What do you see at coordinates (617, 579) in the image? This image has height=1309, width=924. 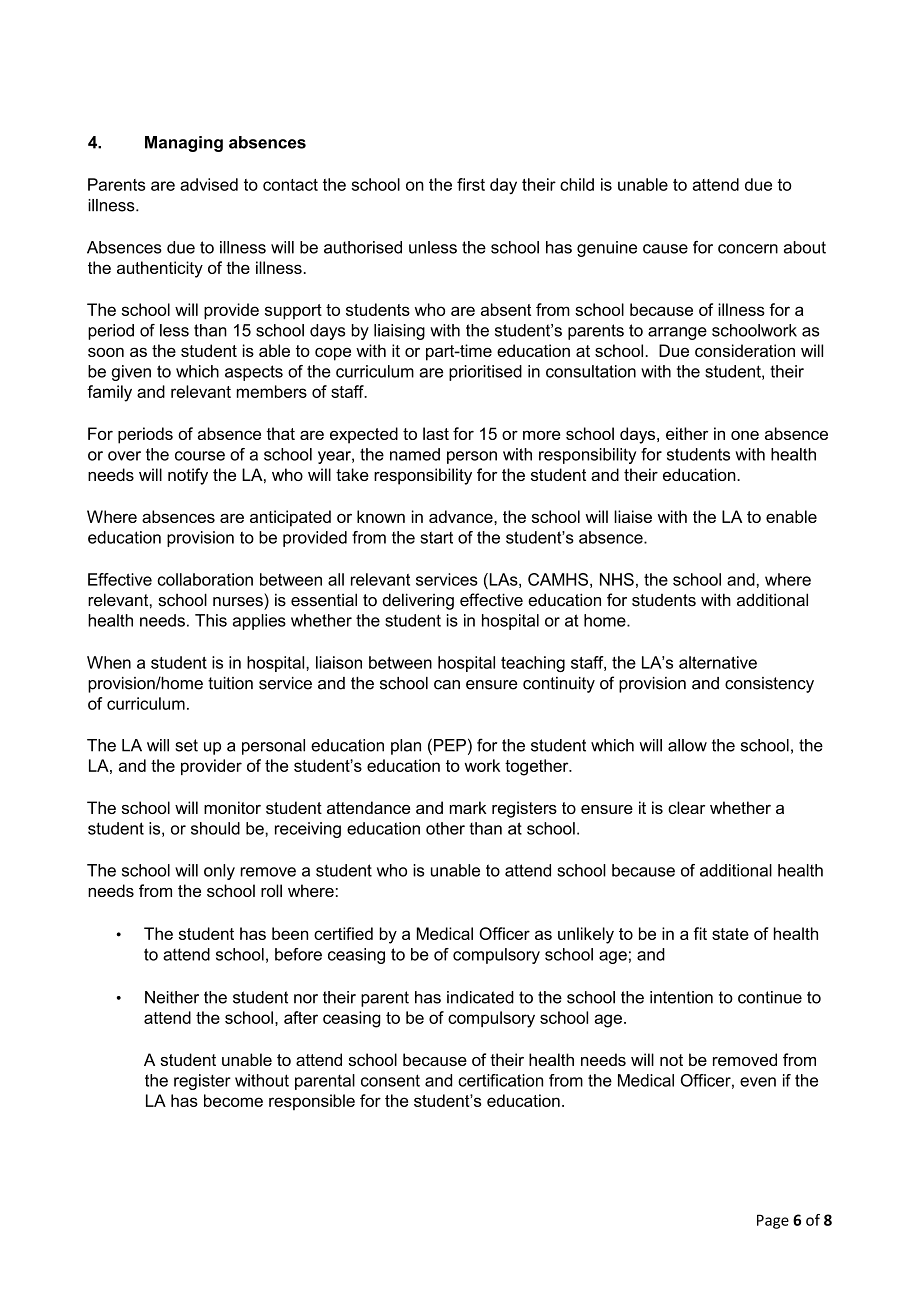 I see `NHS` at bounding box center [617, 579].
